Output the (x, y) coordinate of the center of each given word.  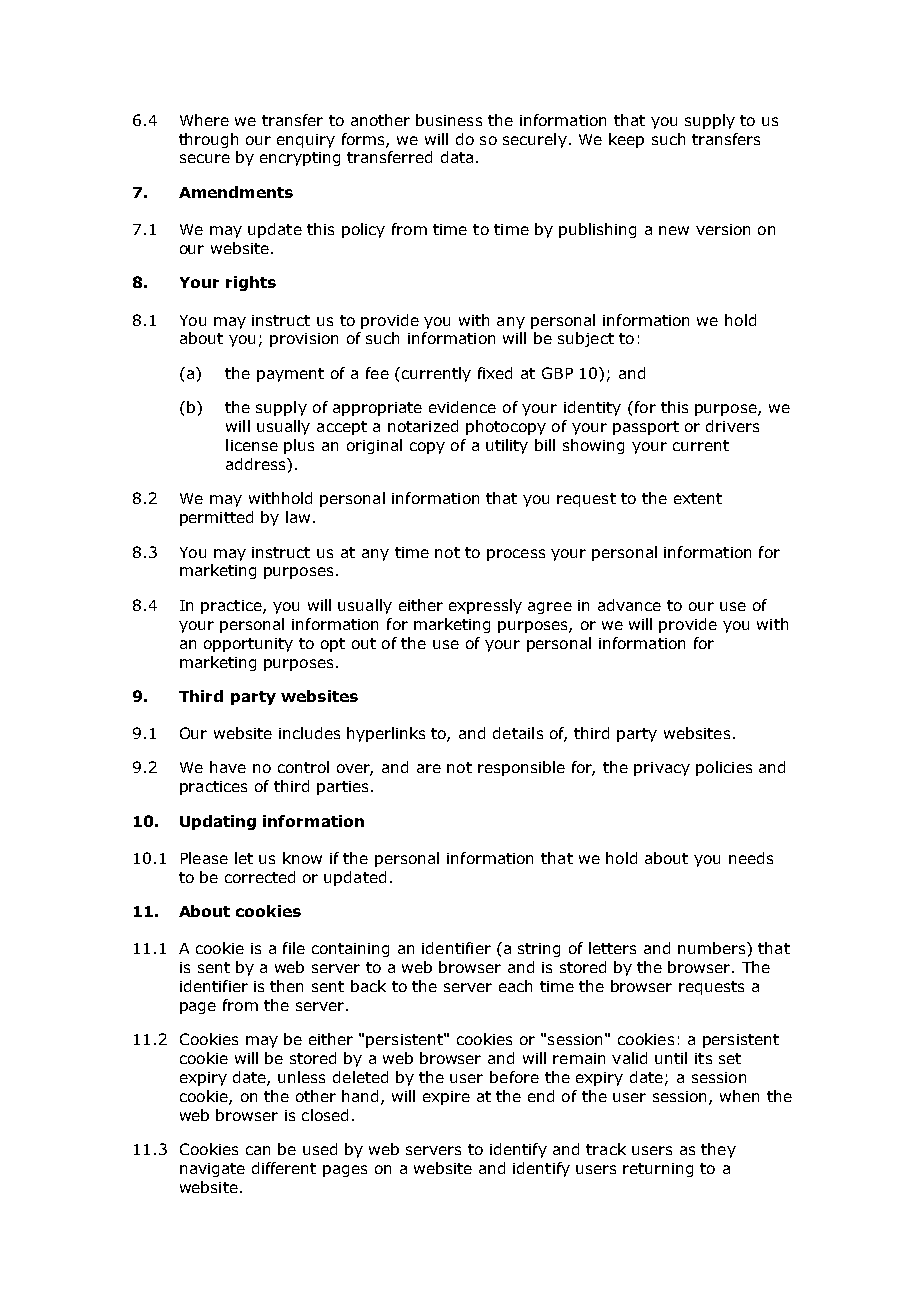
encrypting (300, 159)
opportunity (248, 645)
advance (629, 605)
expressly (485, 606)
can (258, 1150)
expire (446, 1098)
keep (626, 140)
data (457, 157)
